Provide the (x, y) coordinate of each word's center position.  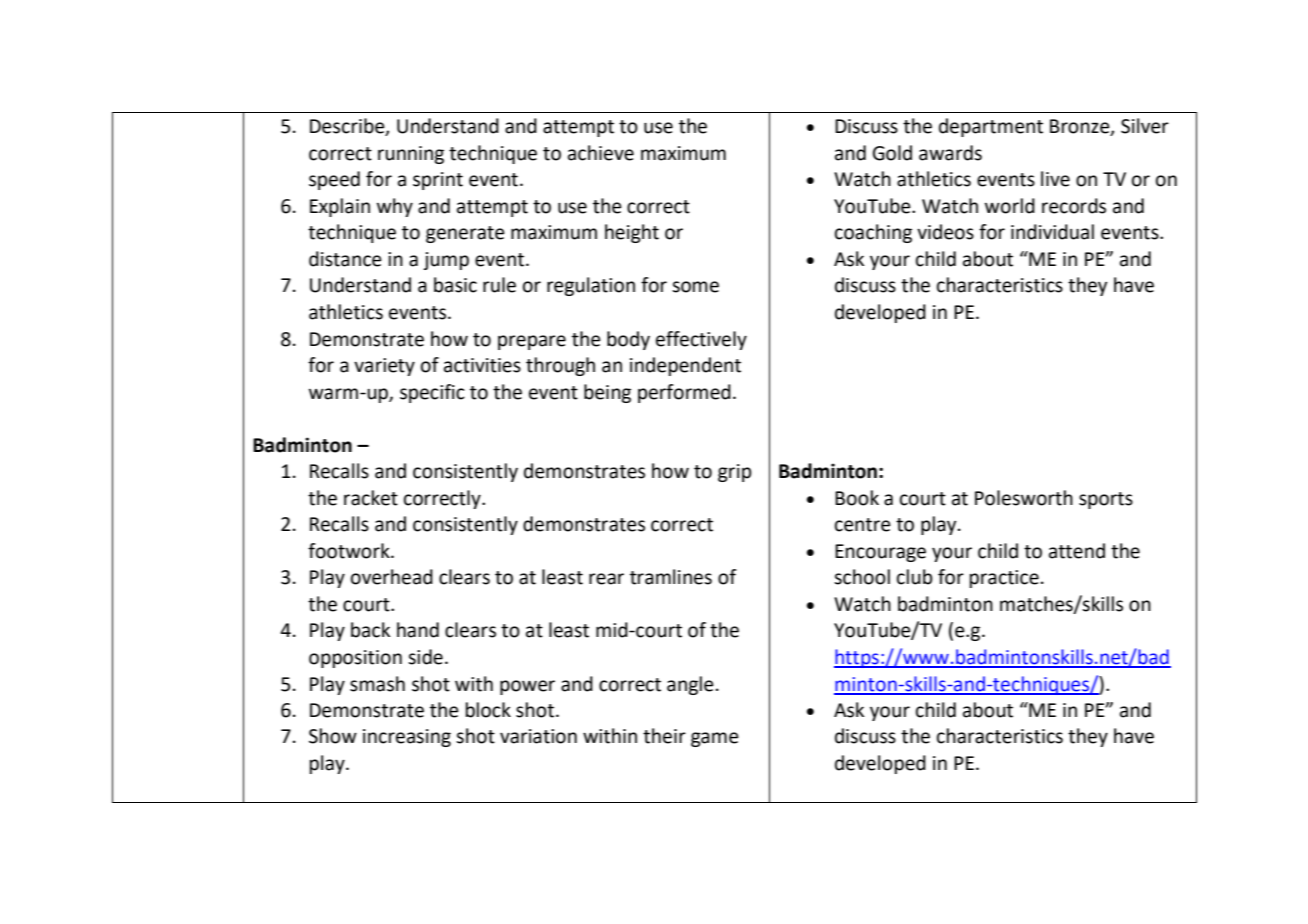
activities (482, 365)
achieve (601, 153)
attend (1077, 551)
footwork (350, 551)
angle (690, 685)
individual (1052, 232)
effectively (701, 340)
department (991, 127)
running (411, 155)
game (715, 739)
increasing (407, 738)
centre (863, 525)
